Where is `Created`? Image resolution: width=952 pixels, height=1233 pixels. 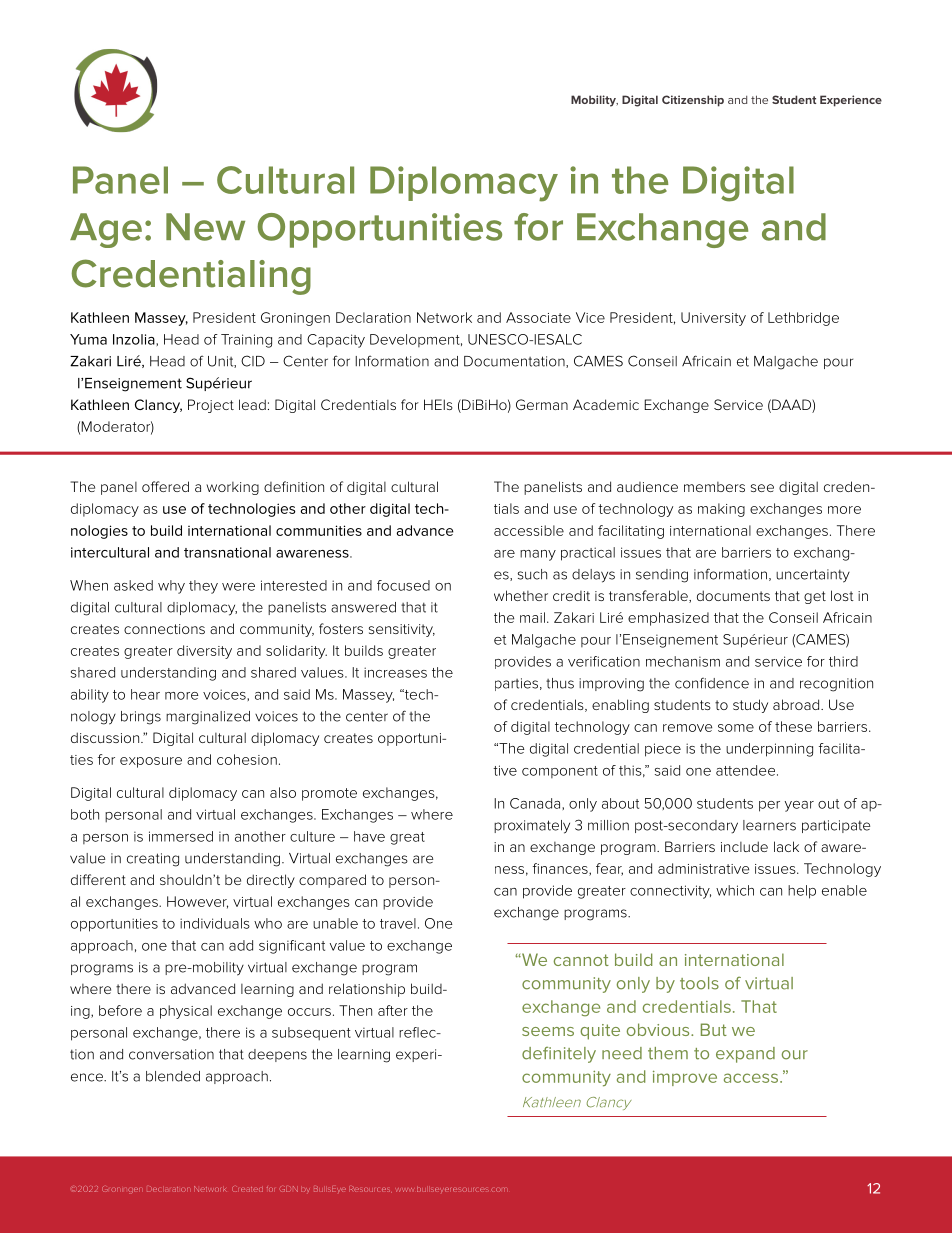
Created is located at coordinates (247, 1189).
